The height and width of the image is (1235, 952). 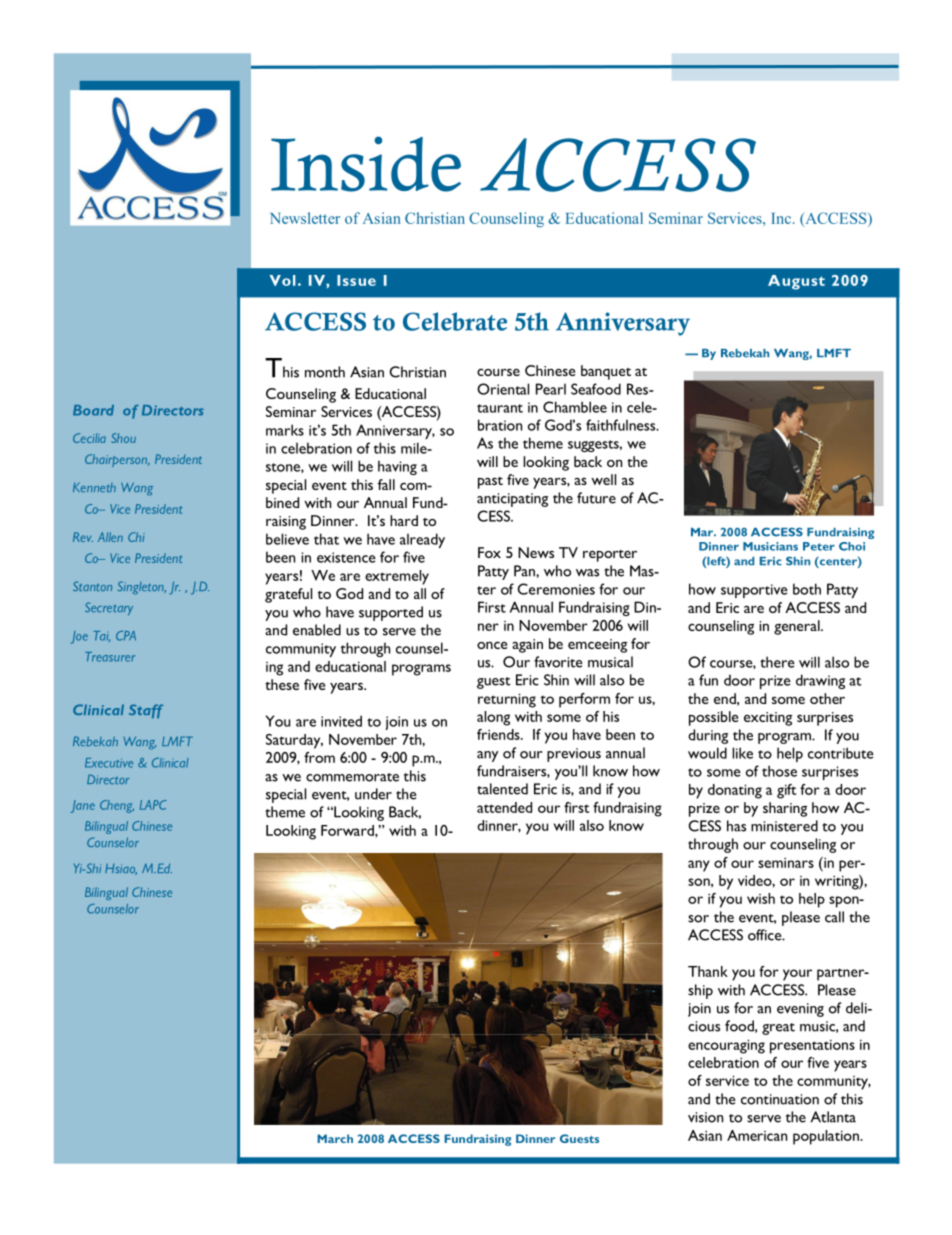 What do you see at coordinates (126, 636) in the image?
I see `CPA` at bounding box center [126, 636].
